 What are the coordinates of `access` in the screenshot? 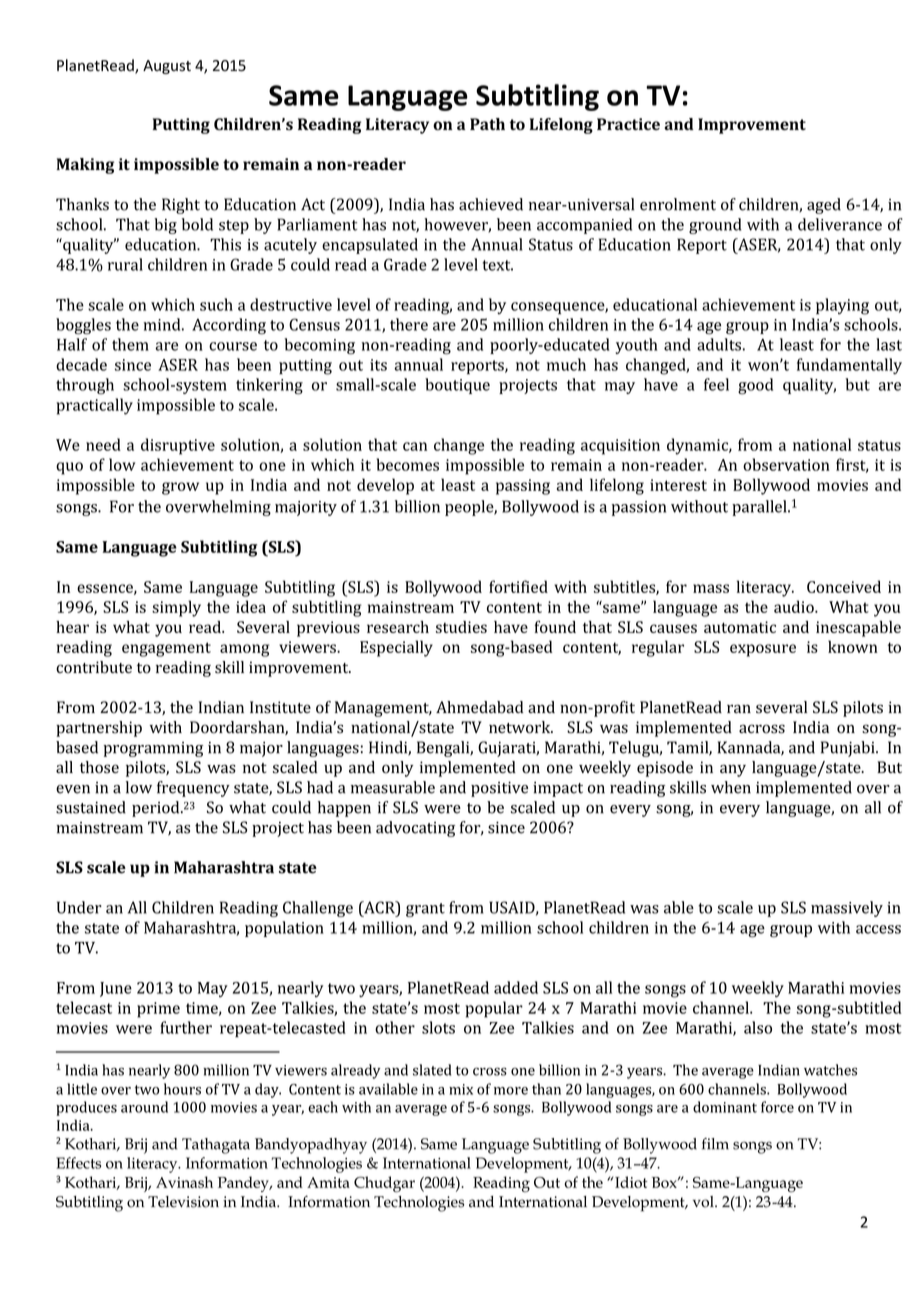 It's located at (878, 929).
